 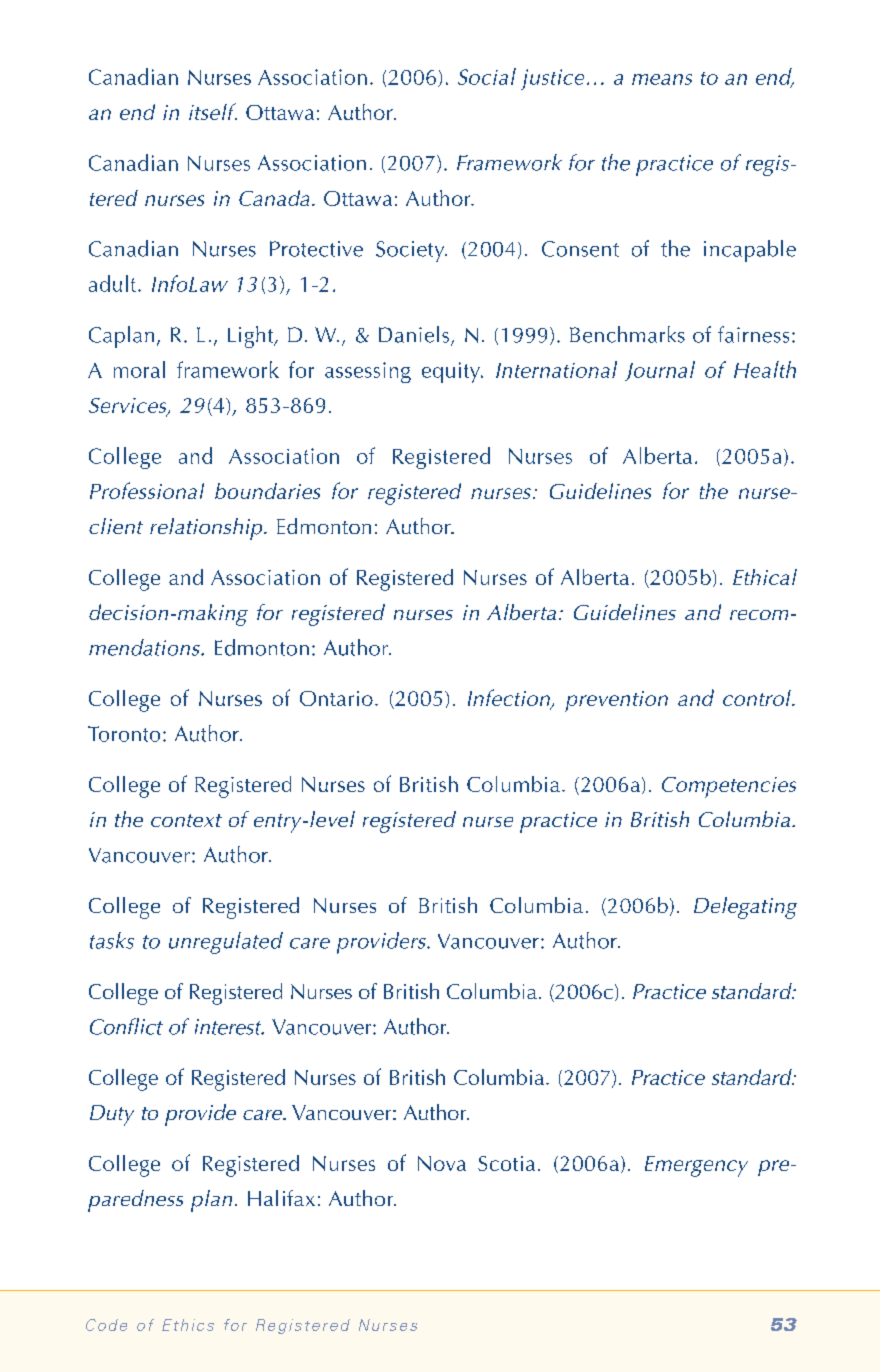 I want to click on control, so click(x=758, y=698).
